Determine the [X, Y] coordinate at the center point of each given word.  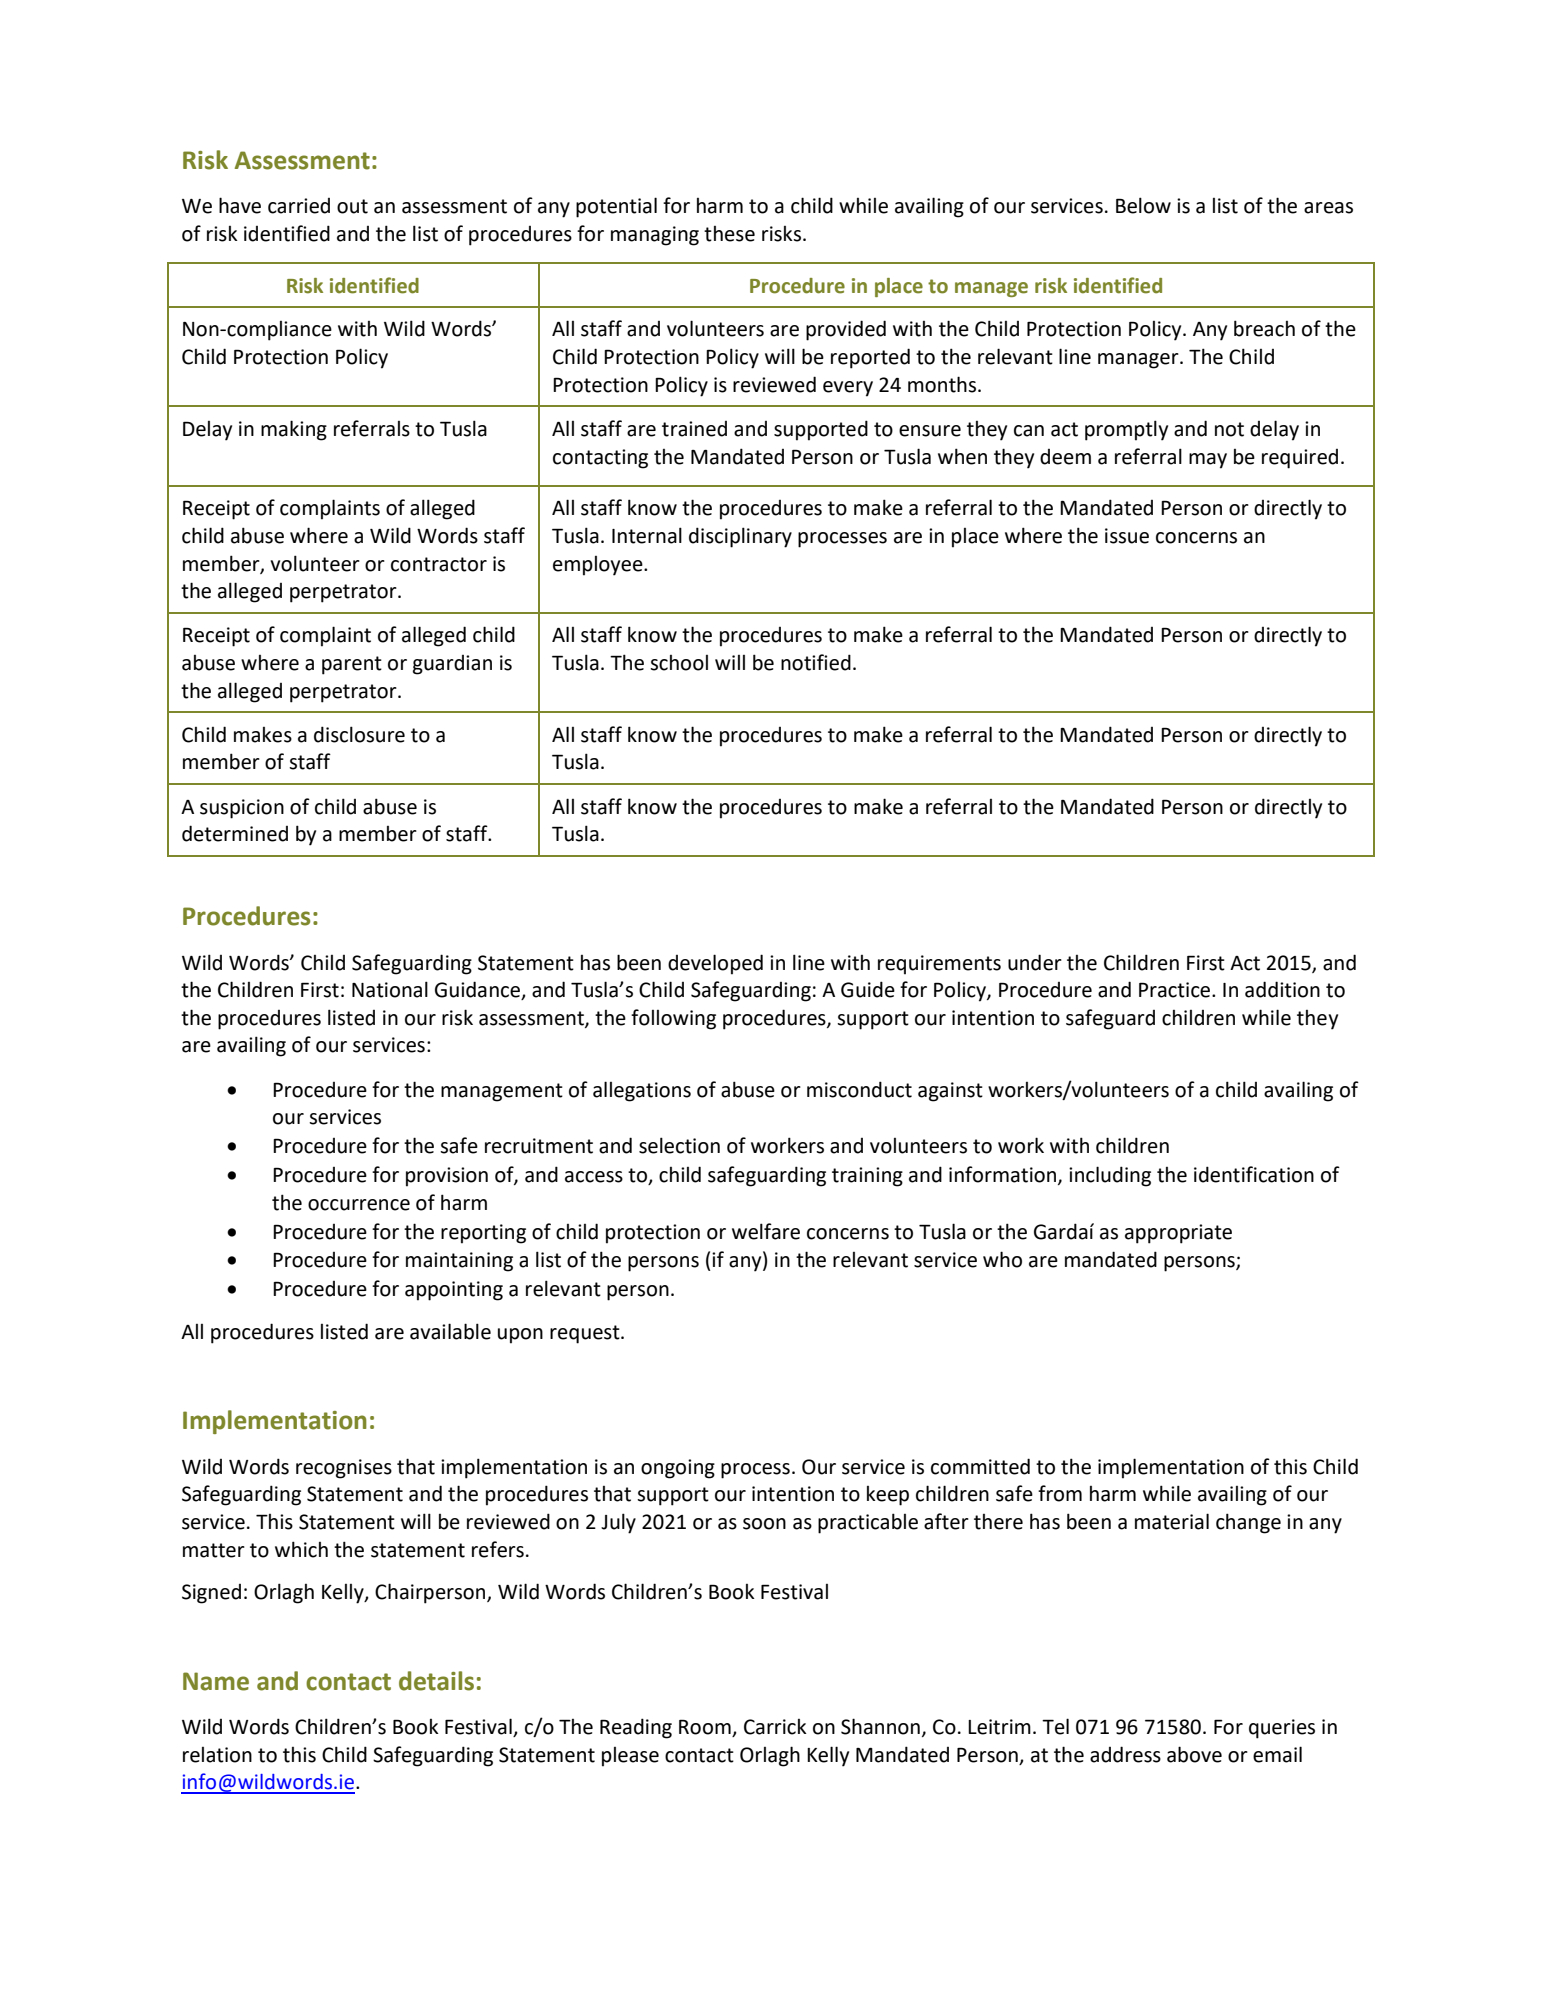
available [450, 1331]
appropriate [1178, 1234]
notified [816, 662]
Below [1143, 205]
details [436, 1681]
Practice [1176, 990]
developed [715, 964]
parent [352, 665]
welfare [766, 1231]
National [390, 989]
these [729, 234]
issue [1127, 536]
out [352, 206]
